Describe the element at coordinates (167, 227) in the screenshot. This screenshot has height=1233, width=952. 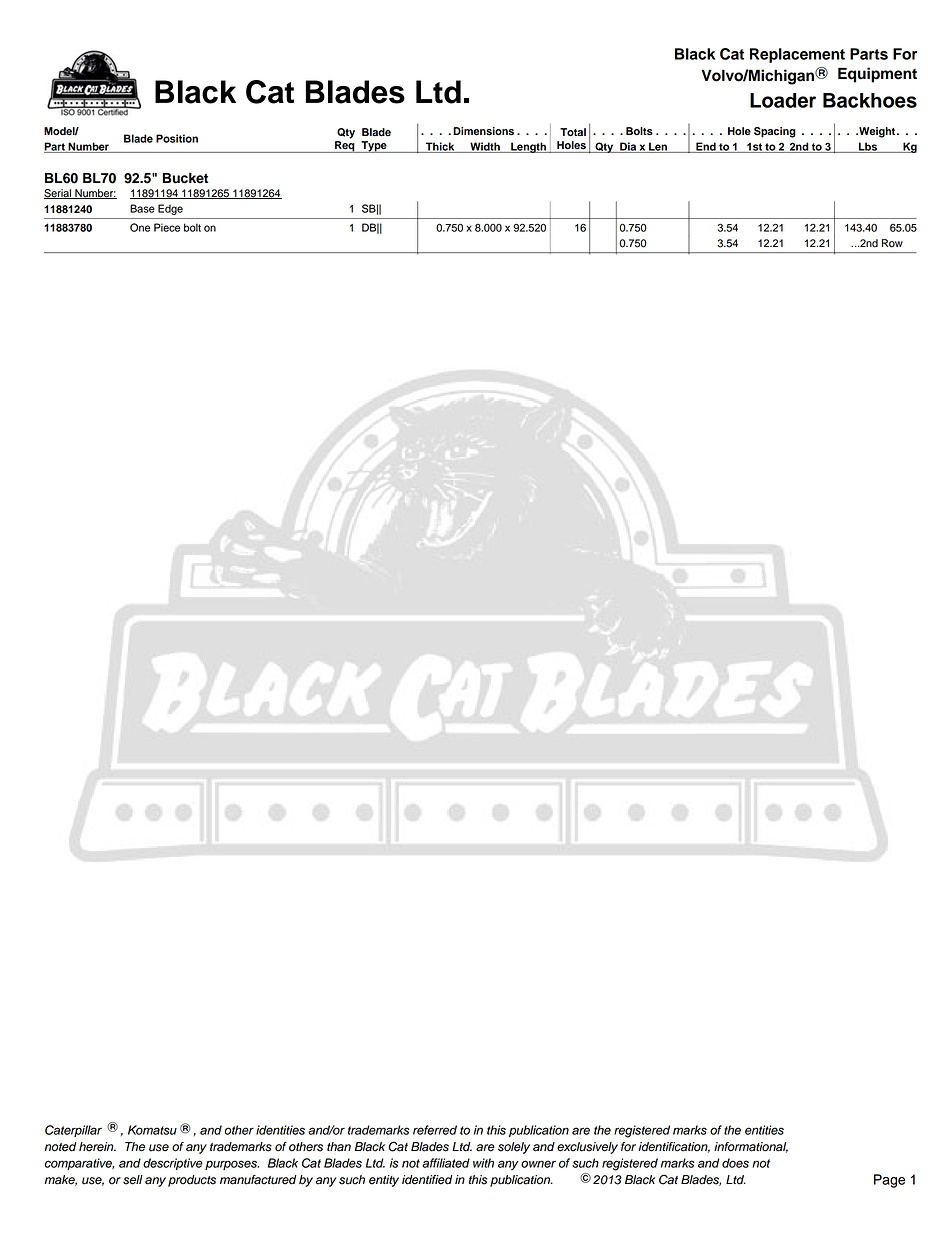
I see `Piece` at that location.
